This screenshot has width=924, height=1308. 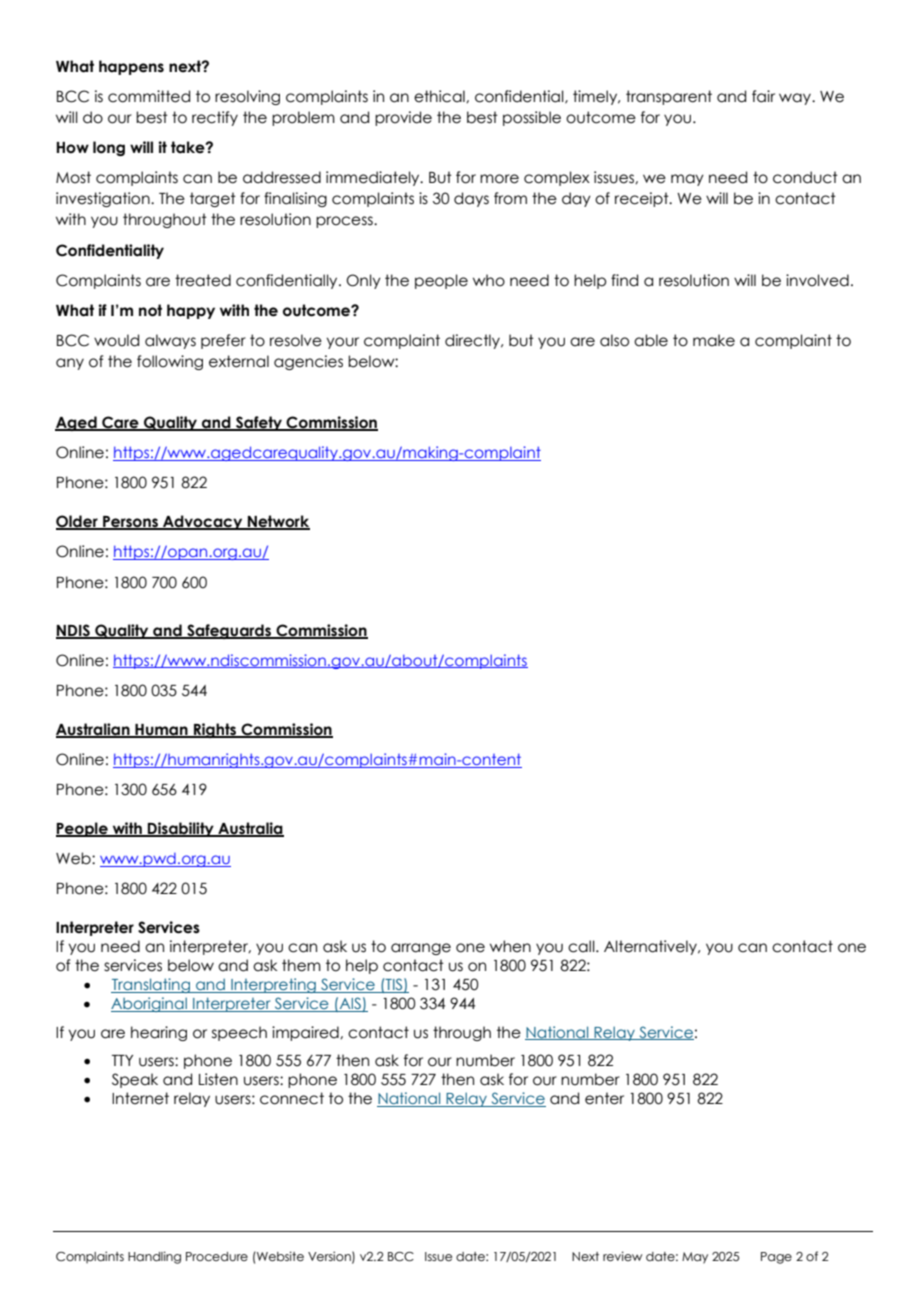 I want to click on ethical, so click(x=440, y=96).
